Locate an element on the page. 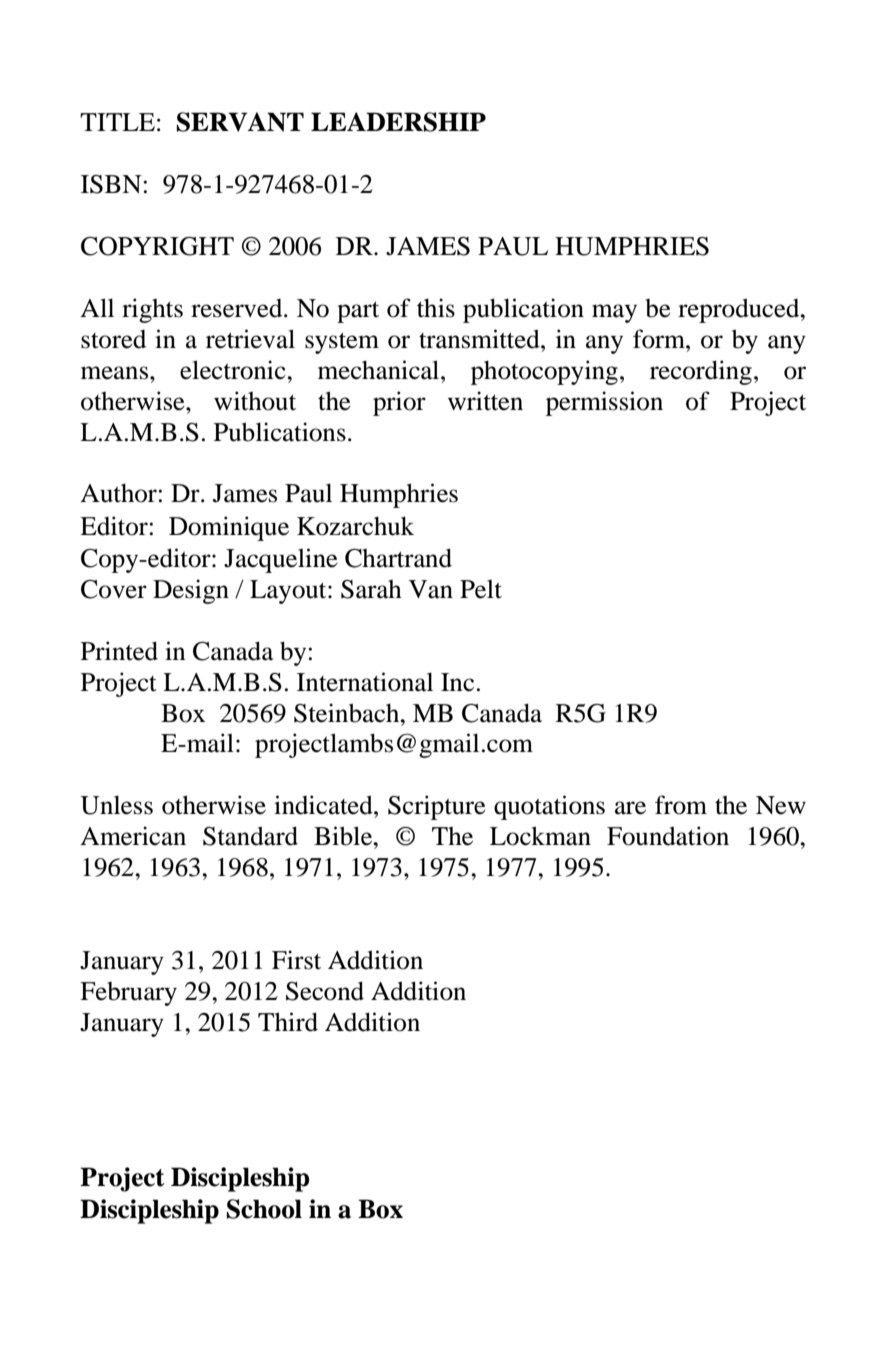  reproduced is located at coordinates (740, 310).
